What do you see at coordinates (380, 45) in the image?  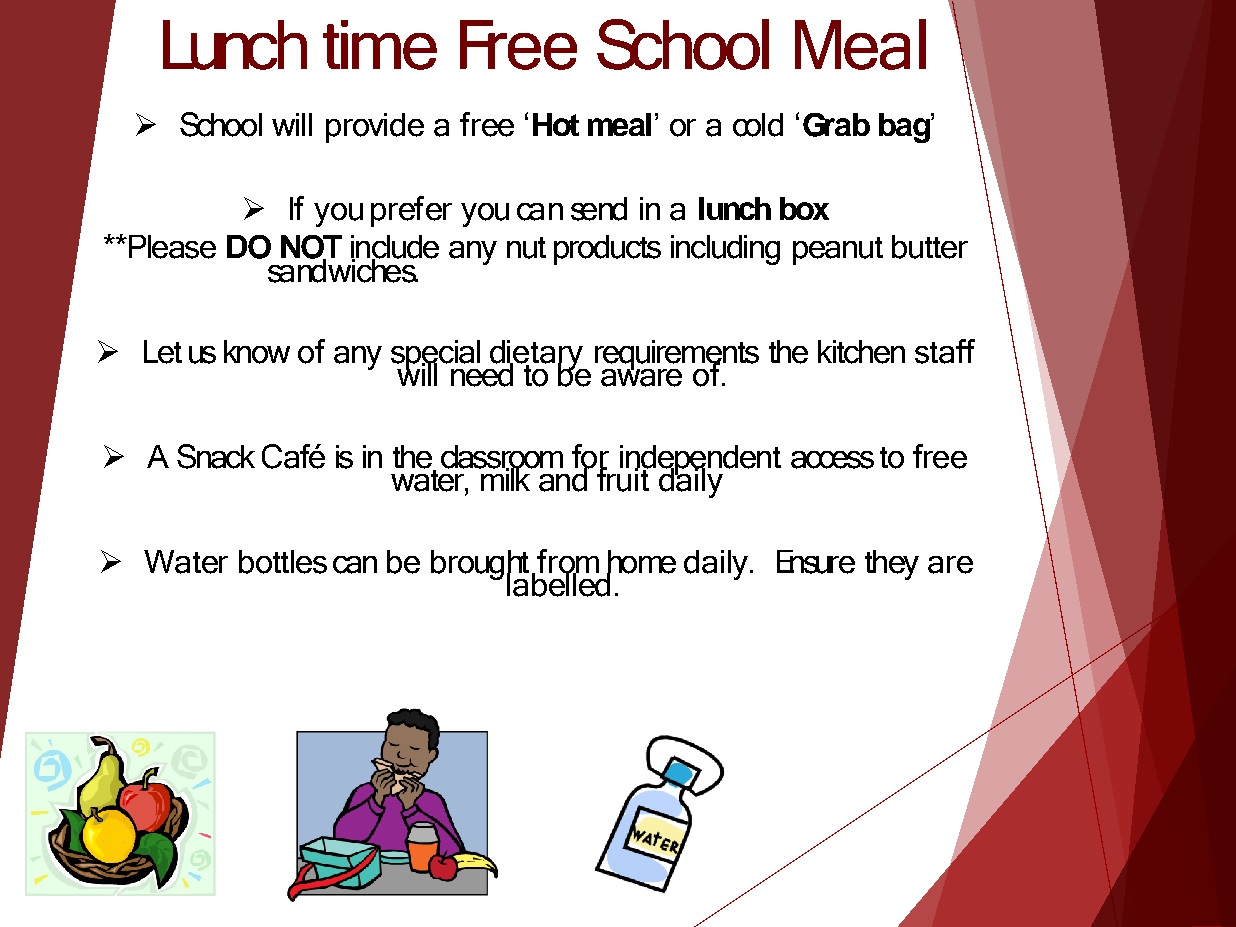 I see `time` at bounding box center [380, 45].
